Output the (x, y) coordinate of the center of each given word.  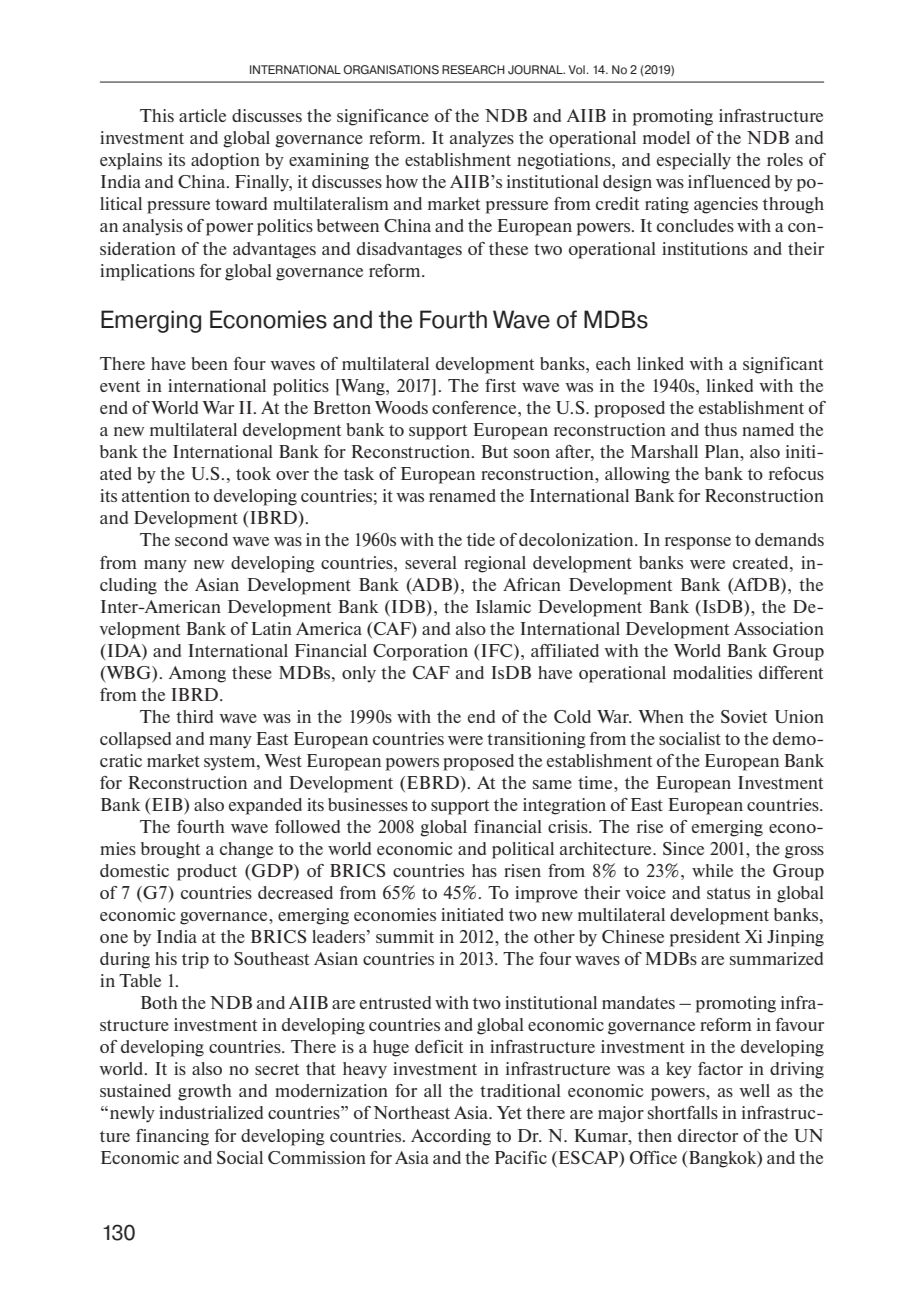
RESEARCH (473, 70)
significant (783, 365)
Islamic (503, 606)
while (712, 870)
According (451, 1137)
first (500, 385)
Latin (271, 628)
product (207, 872)
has (484, 870)
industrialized (211, 1112)
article (202, 115)
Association (779, 628)
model (666, 137)
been (209, 363)
